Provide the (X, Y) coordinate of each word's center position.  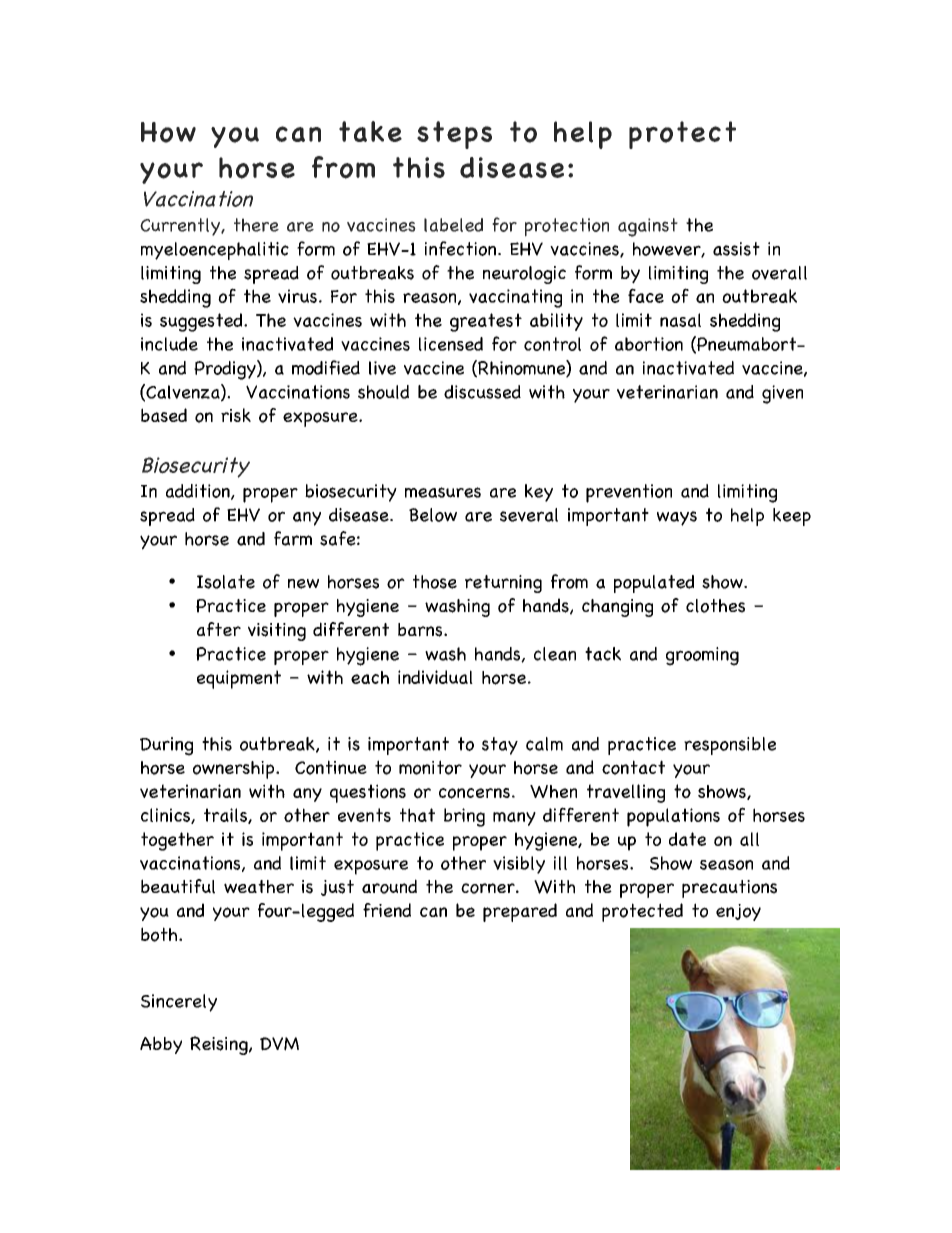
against (648, 227)
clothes (715, 606)
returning (503, 584)
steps (454, 135)
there (256, 225)
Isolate (226, 582)
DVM (279, 1044)
